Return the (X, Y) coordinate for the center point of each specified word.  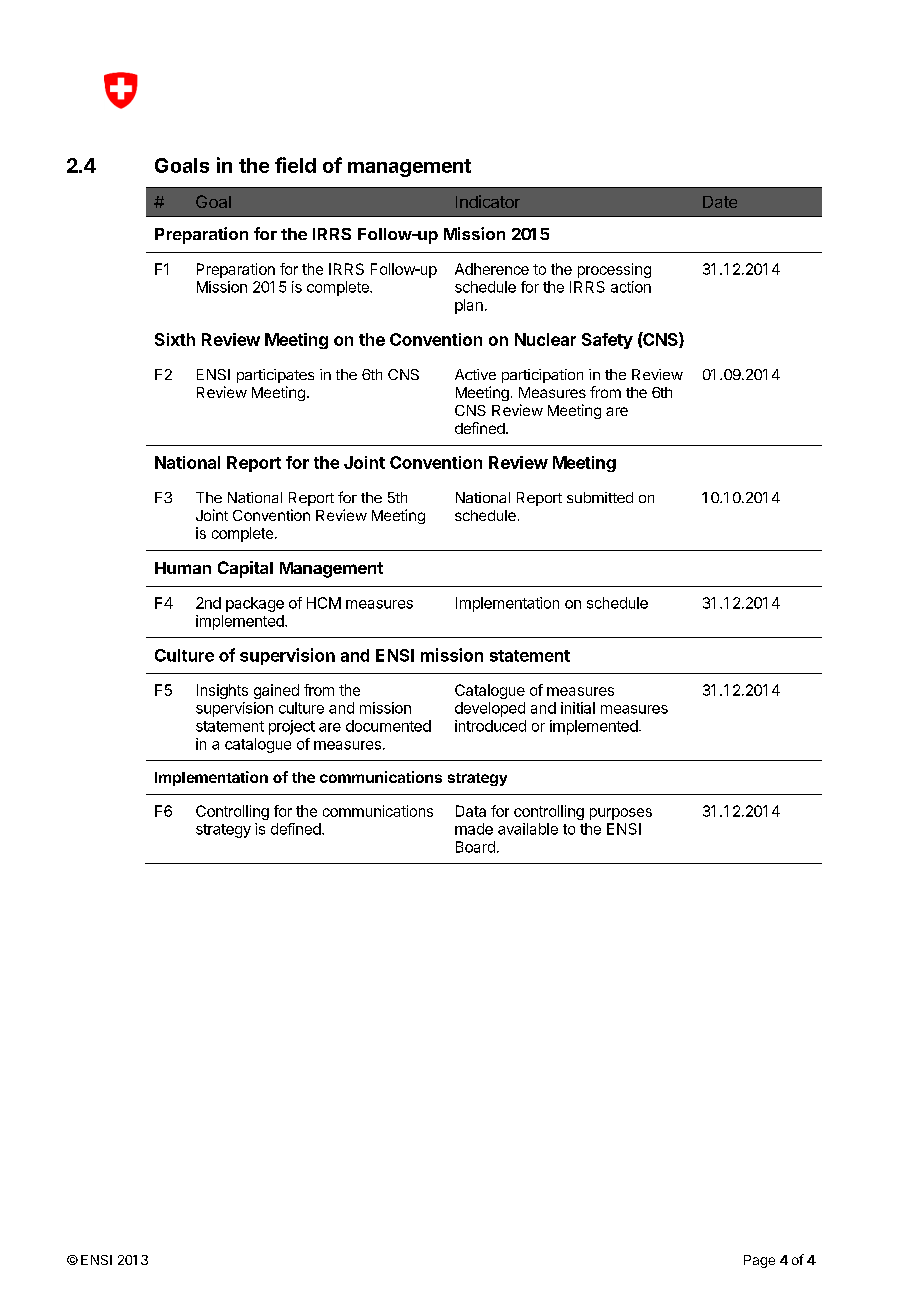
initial (578, 708)
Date (720, 202)
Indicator (488, 201)
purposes (621, 814)
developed (490, 709)
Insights (222, 691)
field (295, 165)
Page (759, 1261)
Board (475, 847)
